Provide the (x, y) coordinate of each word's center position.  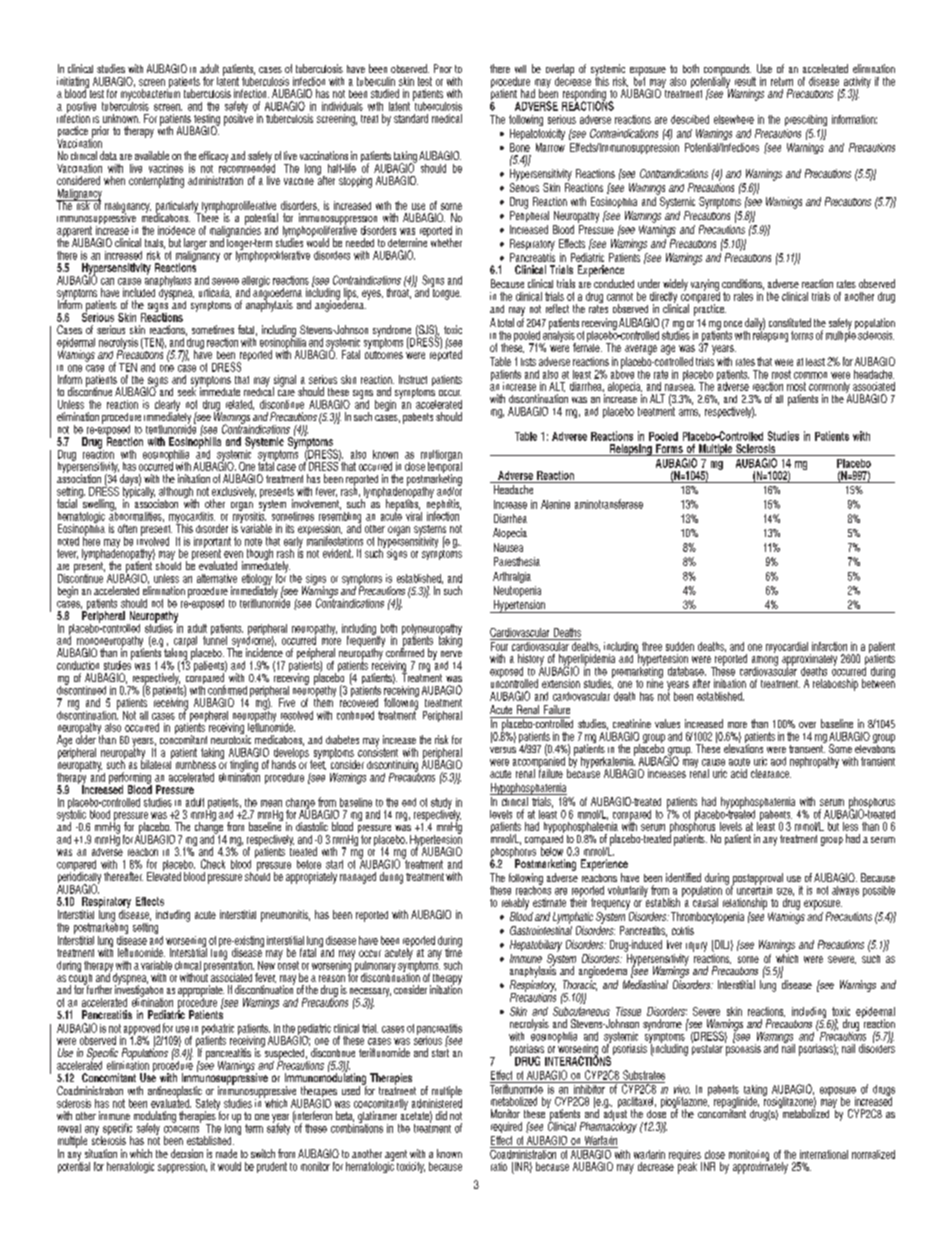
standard (411, 118)
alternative (217, 578)
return (782, 81)
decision (187, 1153)
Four (500, 645)
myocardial (787, 647)
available (152, 155)
